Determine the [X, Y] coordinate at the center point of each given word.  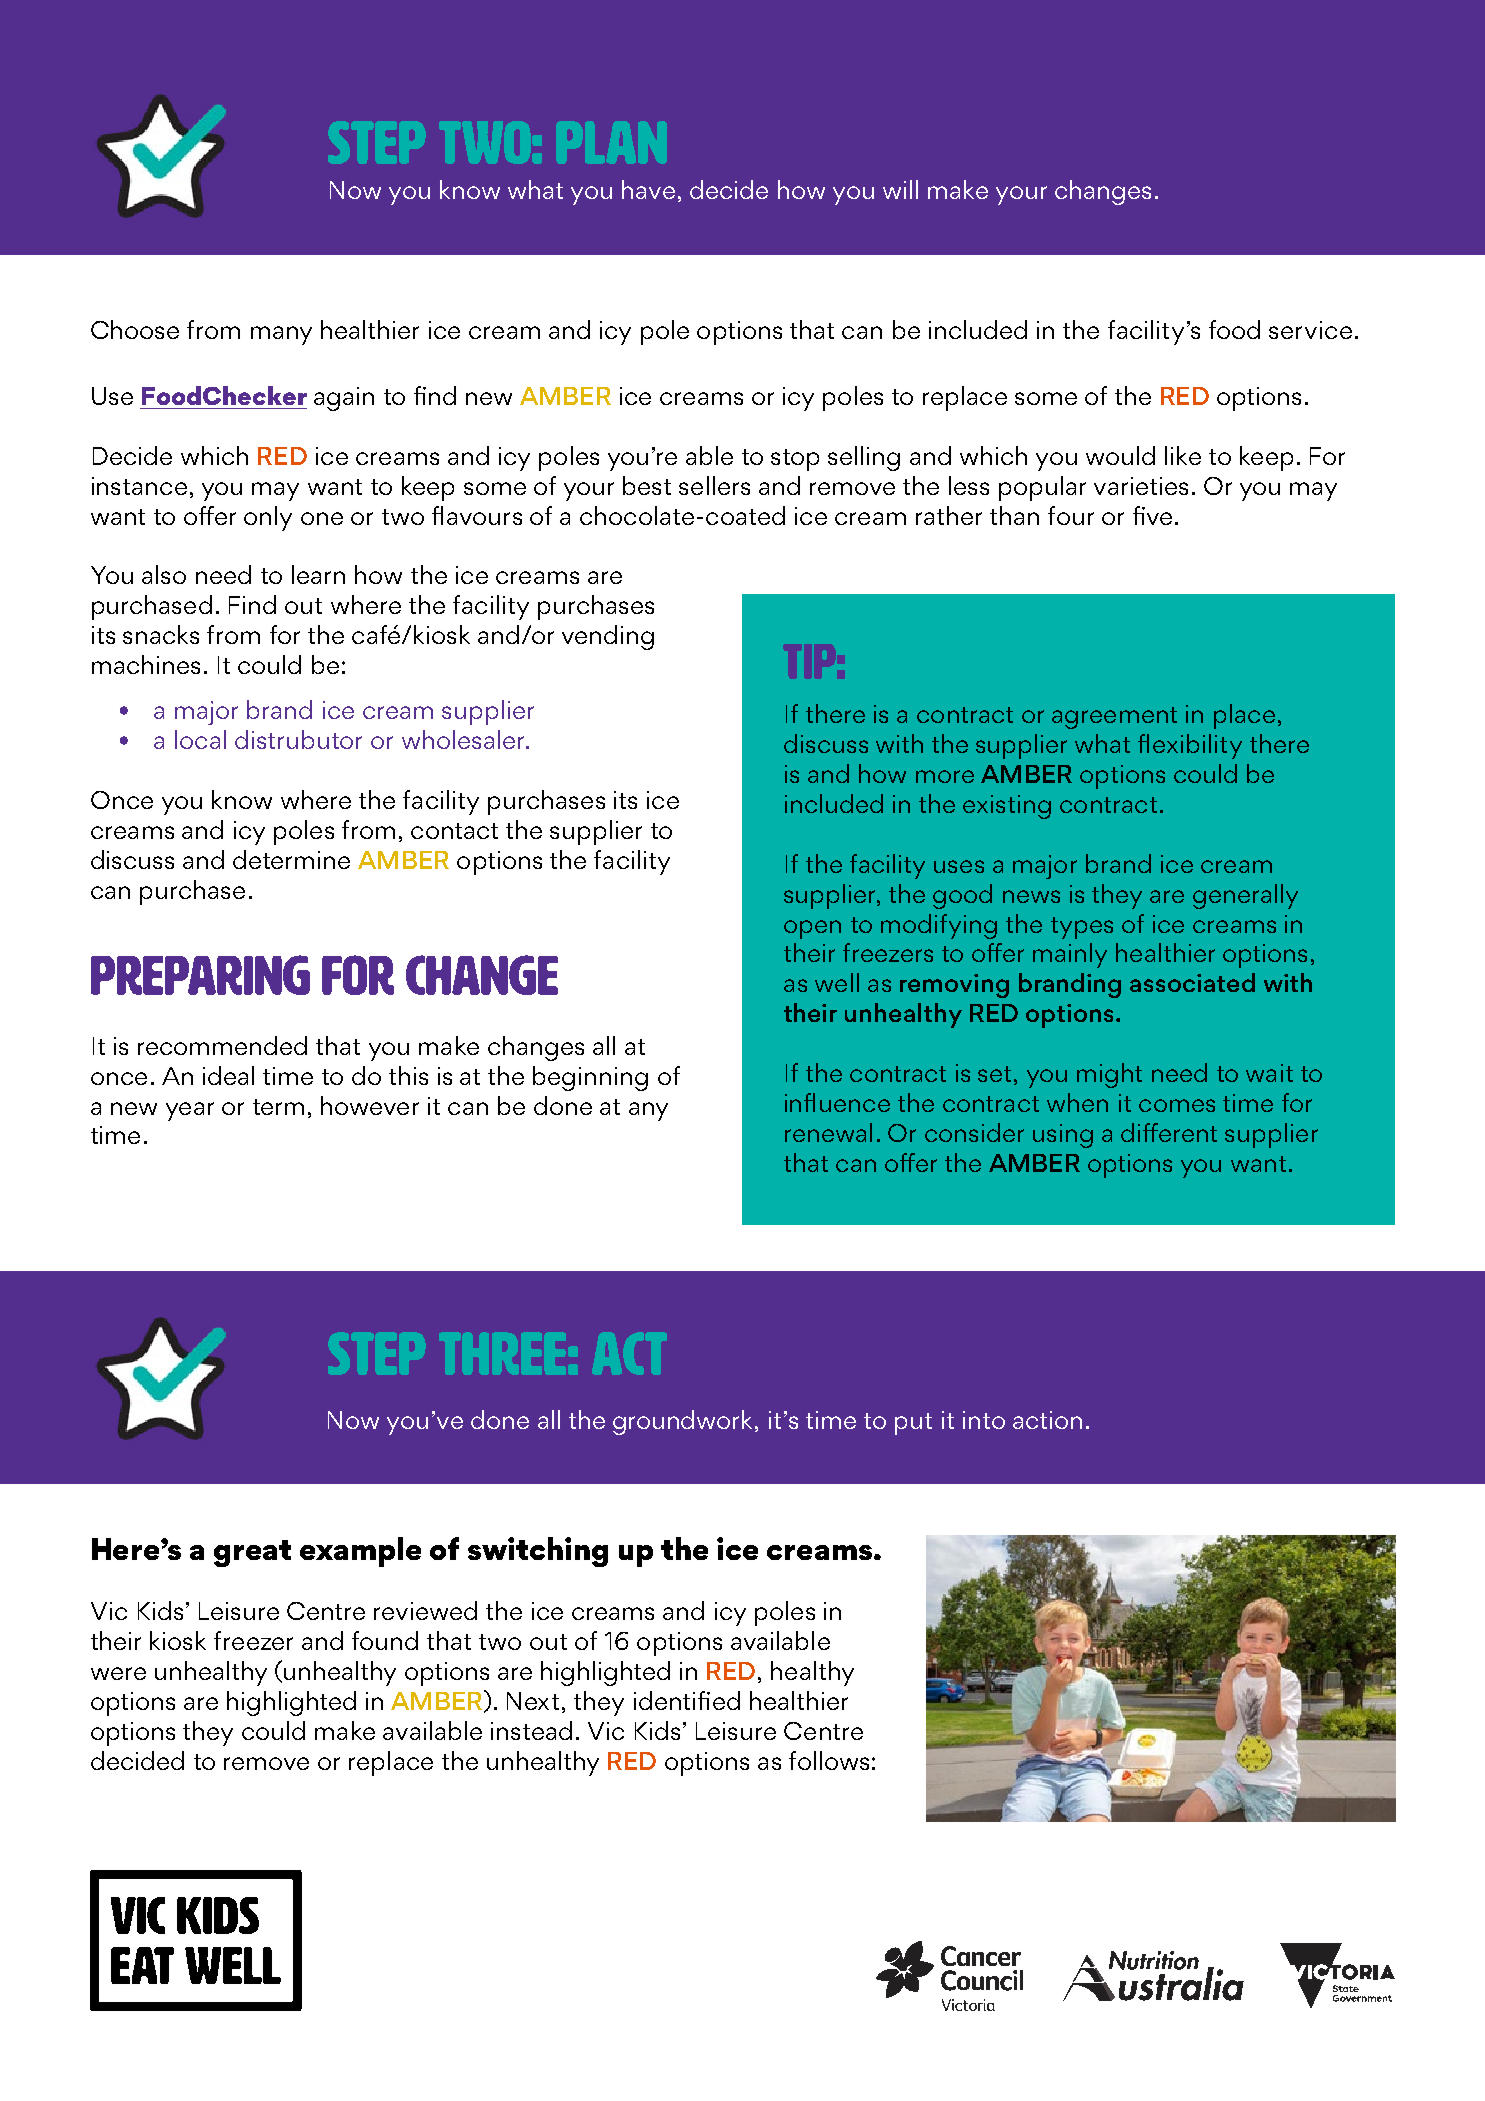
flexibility [1190, 746]
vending [608, 637]
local [200, 739]
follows [829, 1760]
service [1310, 330]
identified [687, 1700]
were [118, 1673]
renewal [828, 1132]
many [281, 335]
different [1169, 1132]
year [190, 1111]
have [648, 189]
